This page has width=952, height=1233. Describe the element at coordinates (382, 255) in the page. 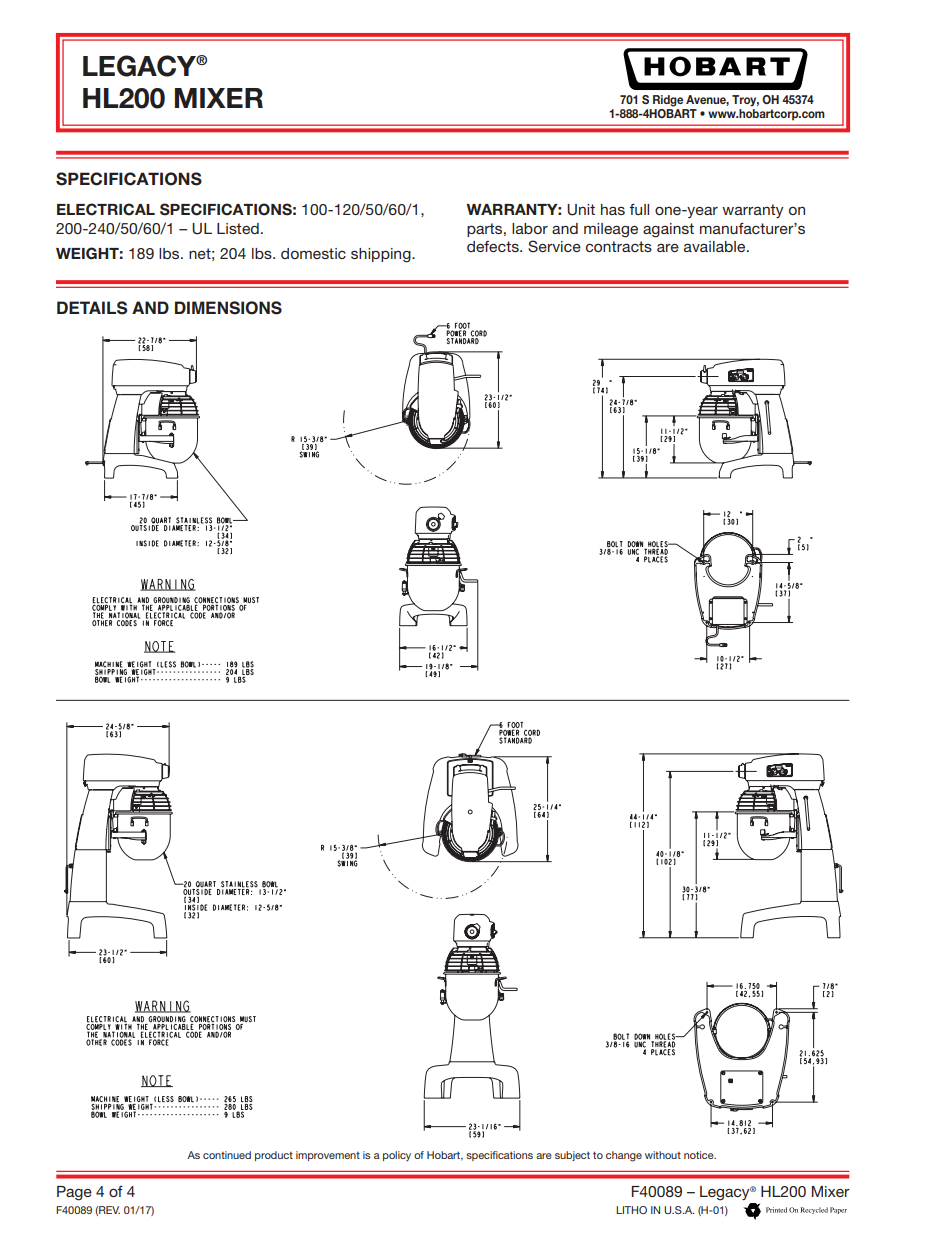

I see `shipping` at that location.
